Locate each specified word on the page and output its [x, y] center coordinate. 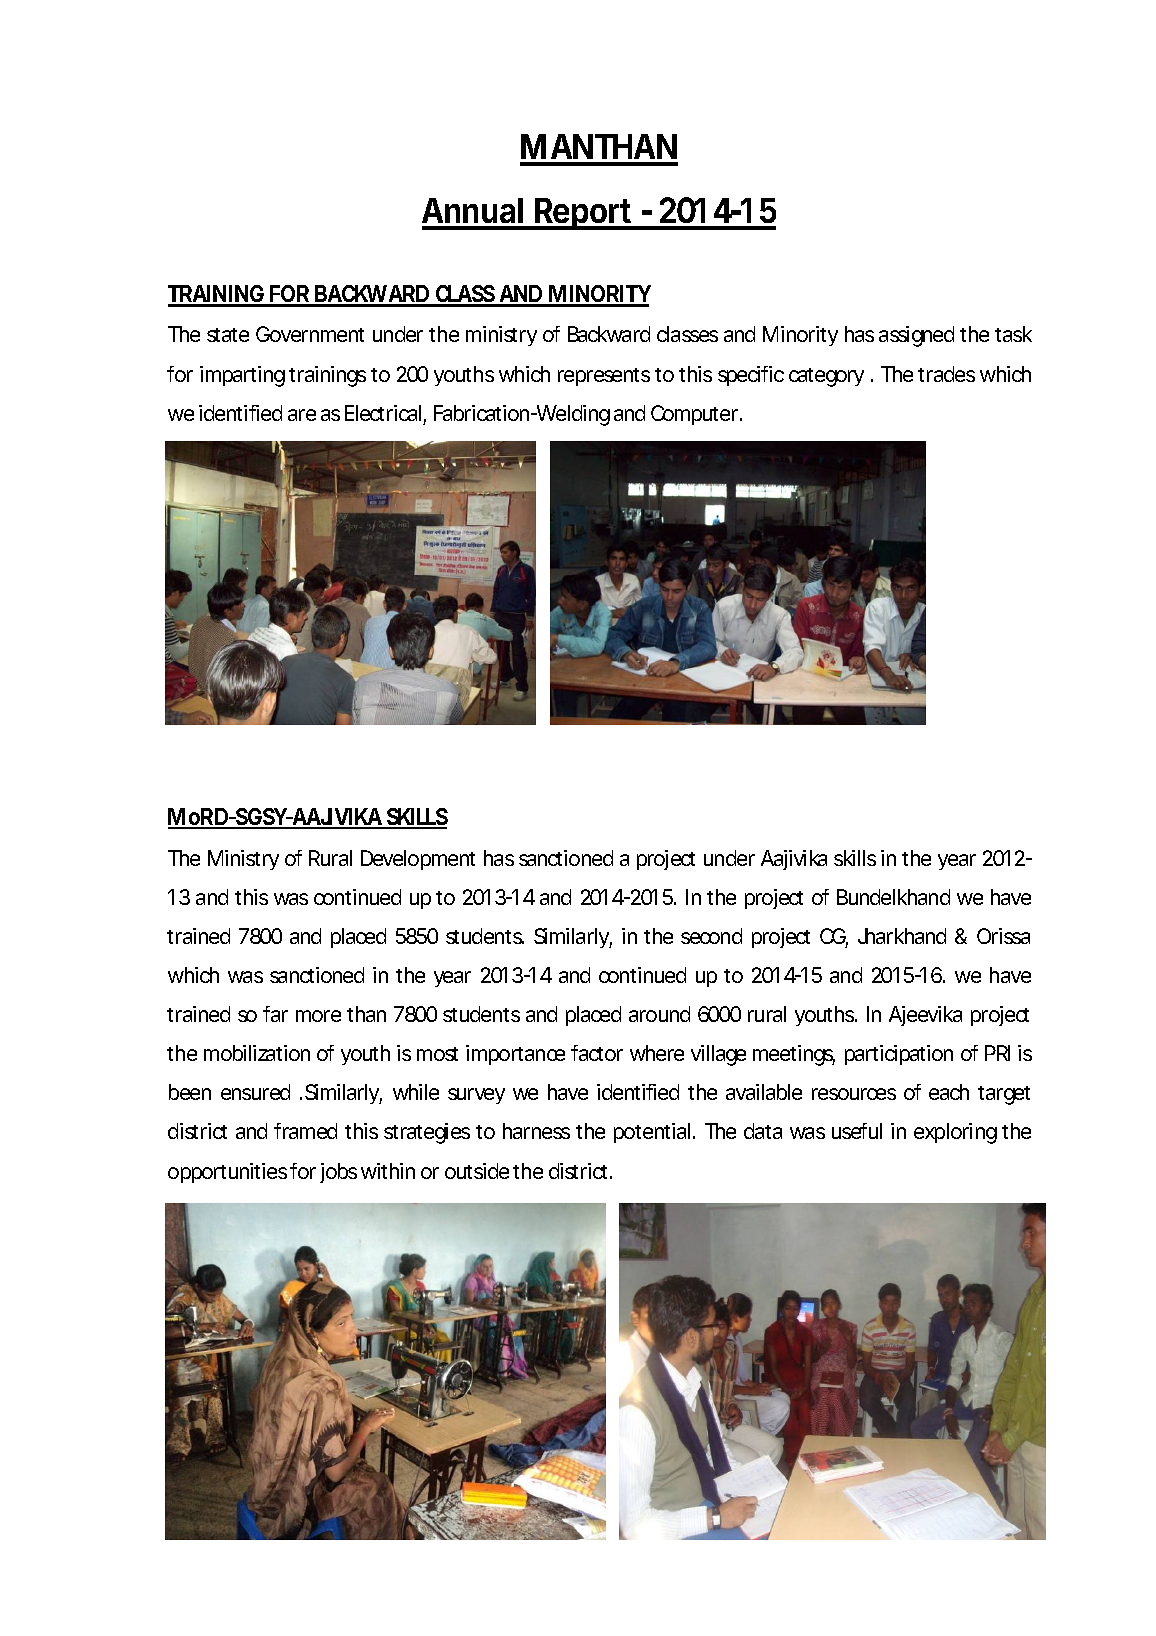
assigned [916, 336]
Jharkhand [902, 936]
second [711, 936]
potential [652, 1133]
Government [310, 334]
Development [418, 860]
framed [305, 1131]
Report [585, 214]
